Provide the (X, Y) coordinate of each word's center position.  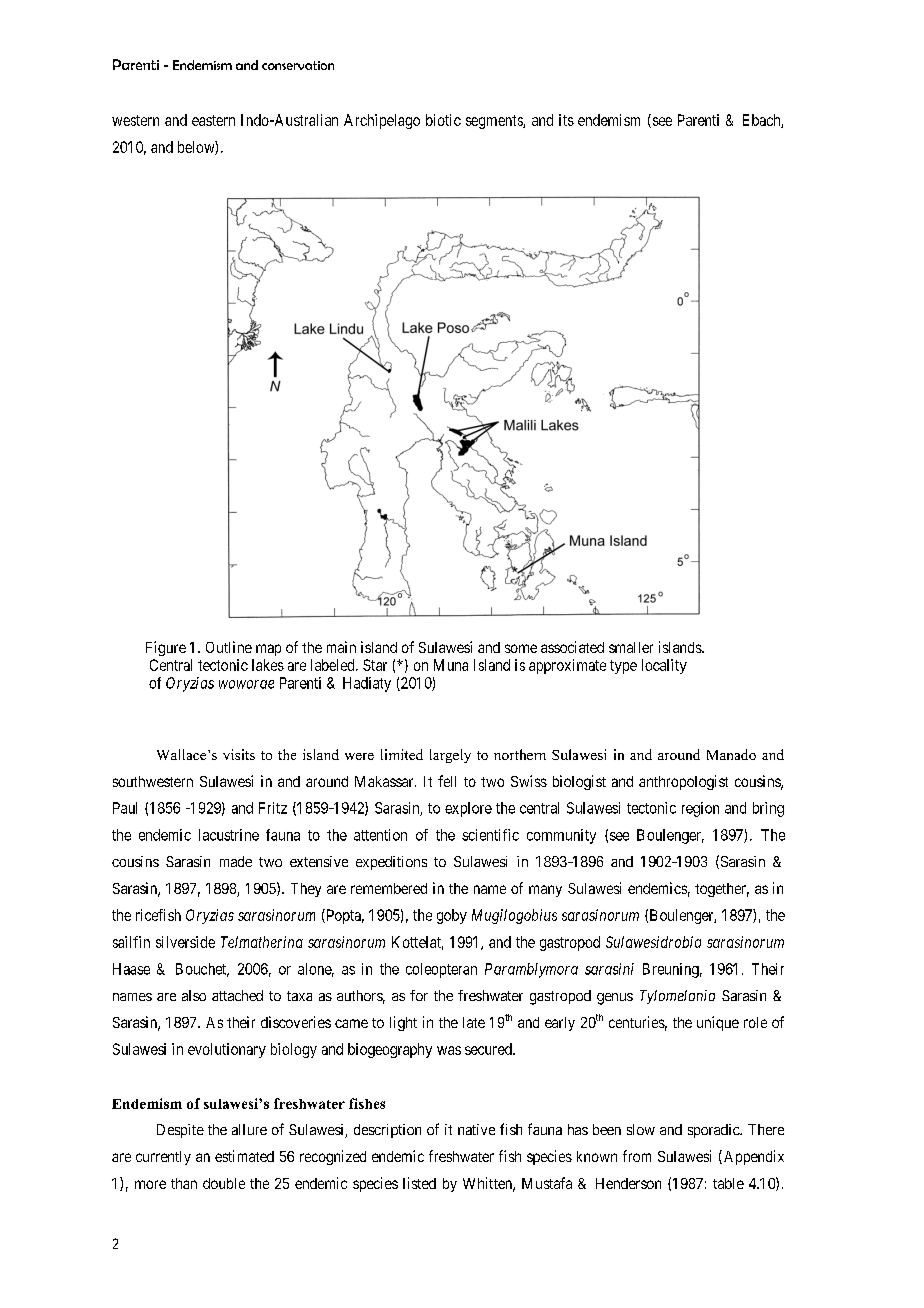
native (476, 1129)
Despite (180, 1131)
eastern (213, 120)
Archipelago (382, 121)
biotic (443, 120)
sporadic (714, 1131)
